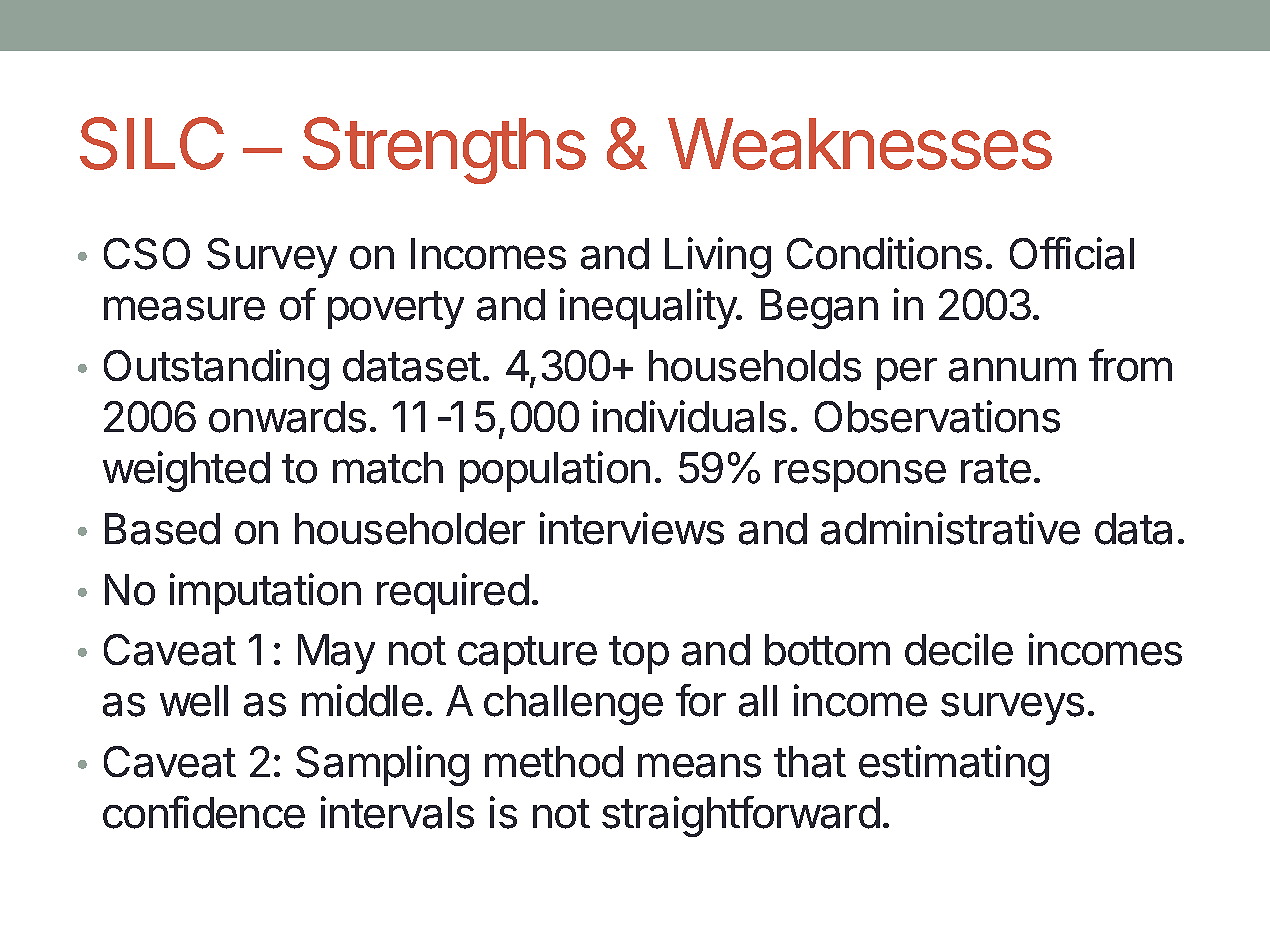 Image resolution: width=1270 pixels, height=952 pixels. Describe the element at coordinates (1012, 369) in the screenshot. I see `annum` at that location.
